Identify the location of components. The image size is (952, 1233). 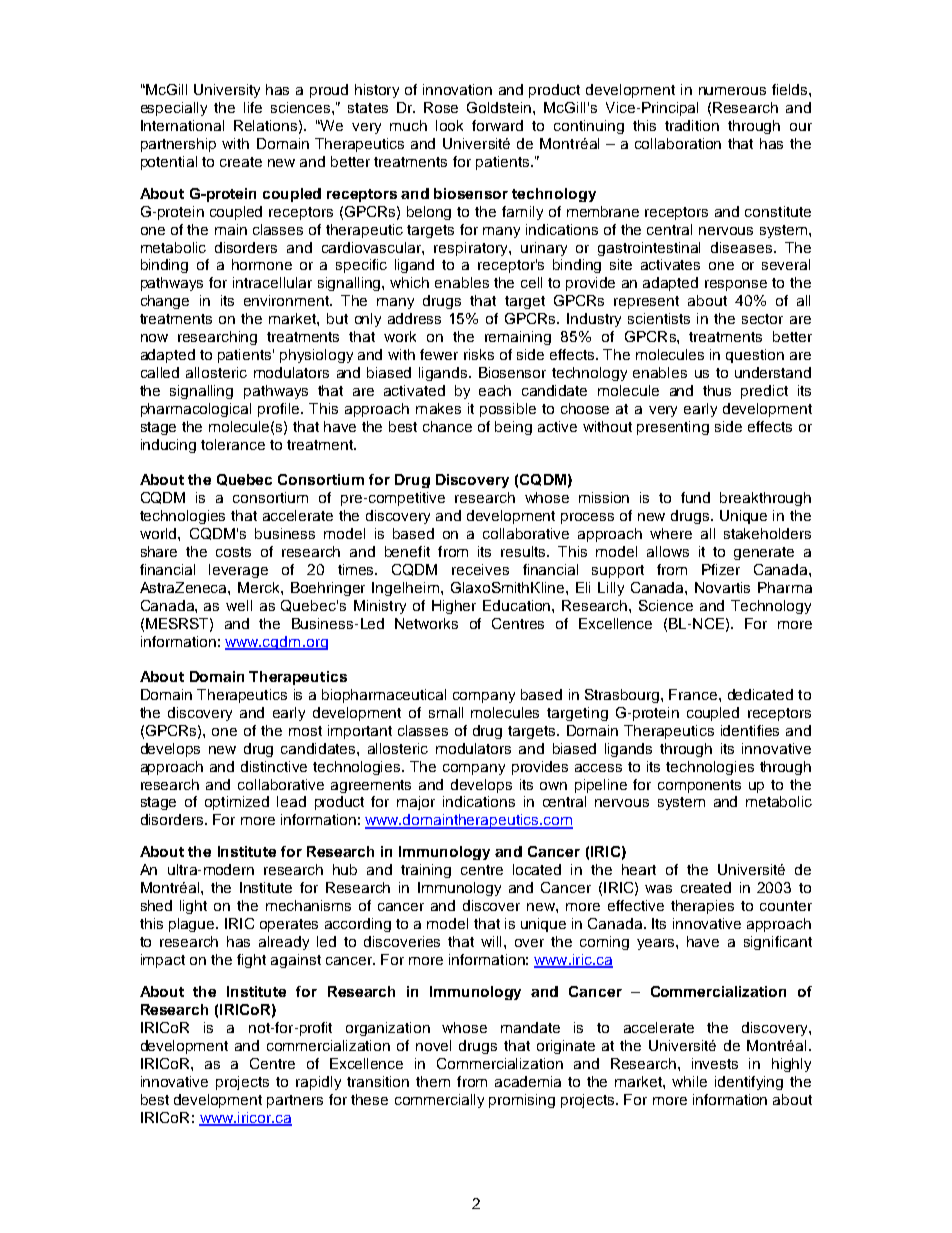
(699, 786).
